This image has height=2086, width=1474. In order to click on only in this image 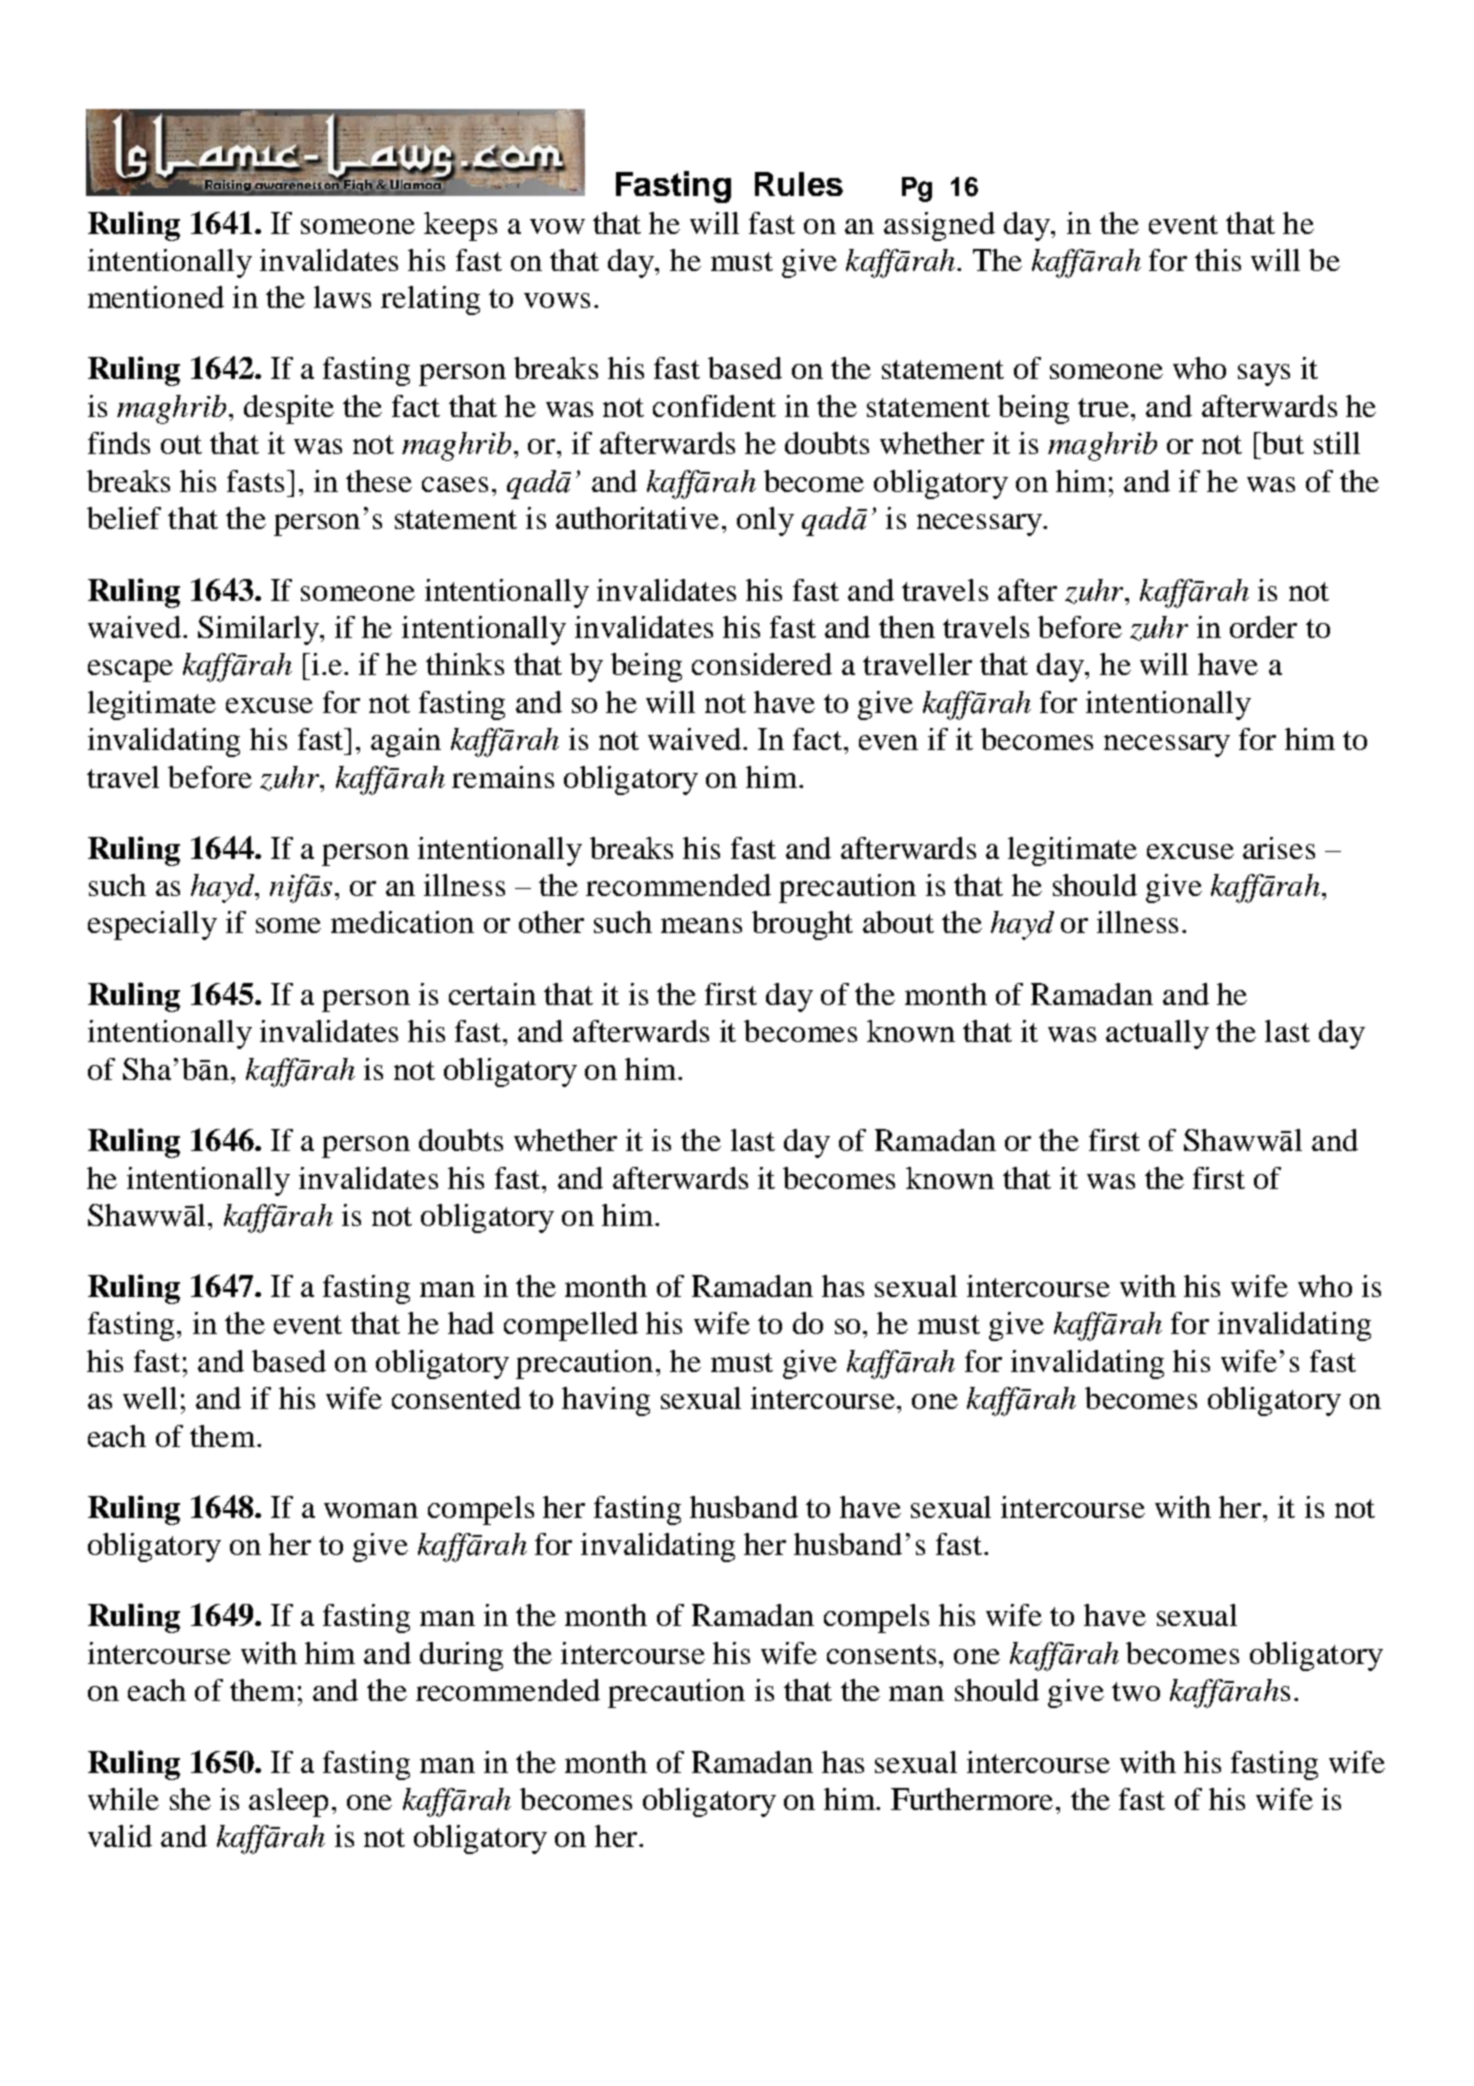, I will do `click(765, 521)`.
